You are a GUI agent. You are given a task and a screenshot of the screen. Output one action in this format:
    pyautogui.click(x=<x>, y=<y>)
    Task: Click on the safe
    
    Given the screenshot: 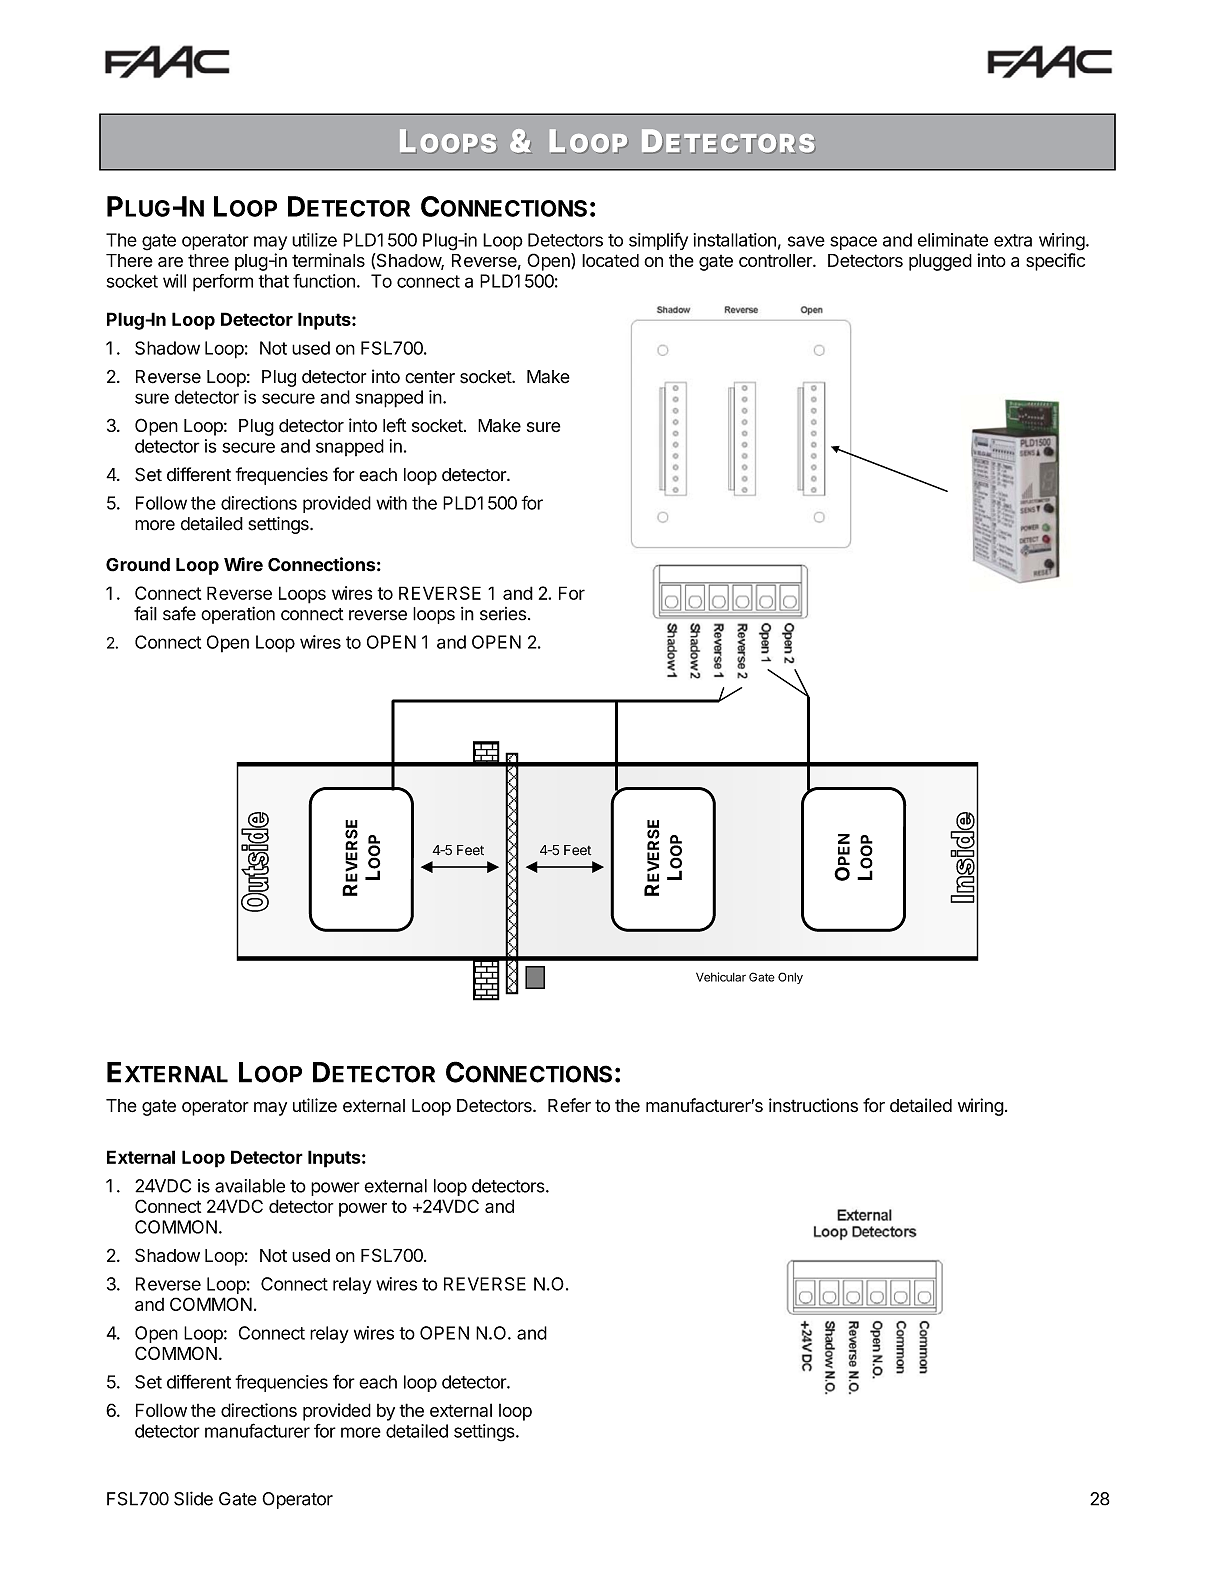 What is the action you would take?
    pyautogui.click(x=179, y=613)
